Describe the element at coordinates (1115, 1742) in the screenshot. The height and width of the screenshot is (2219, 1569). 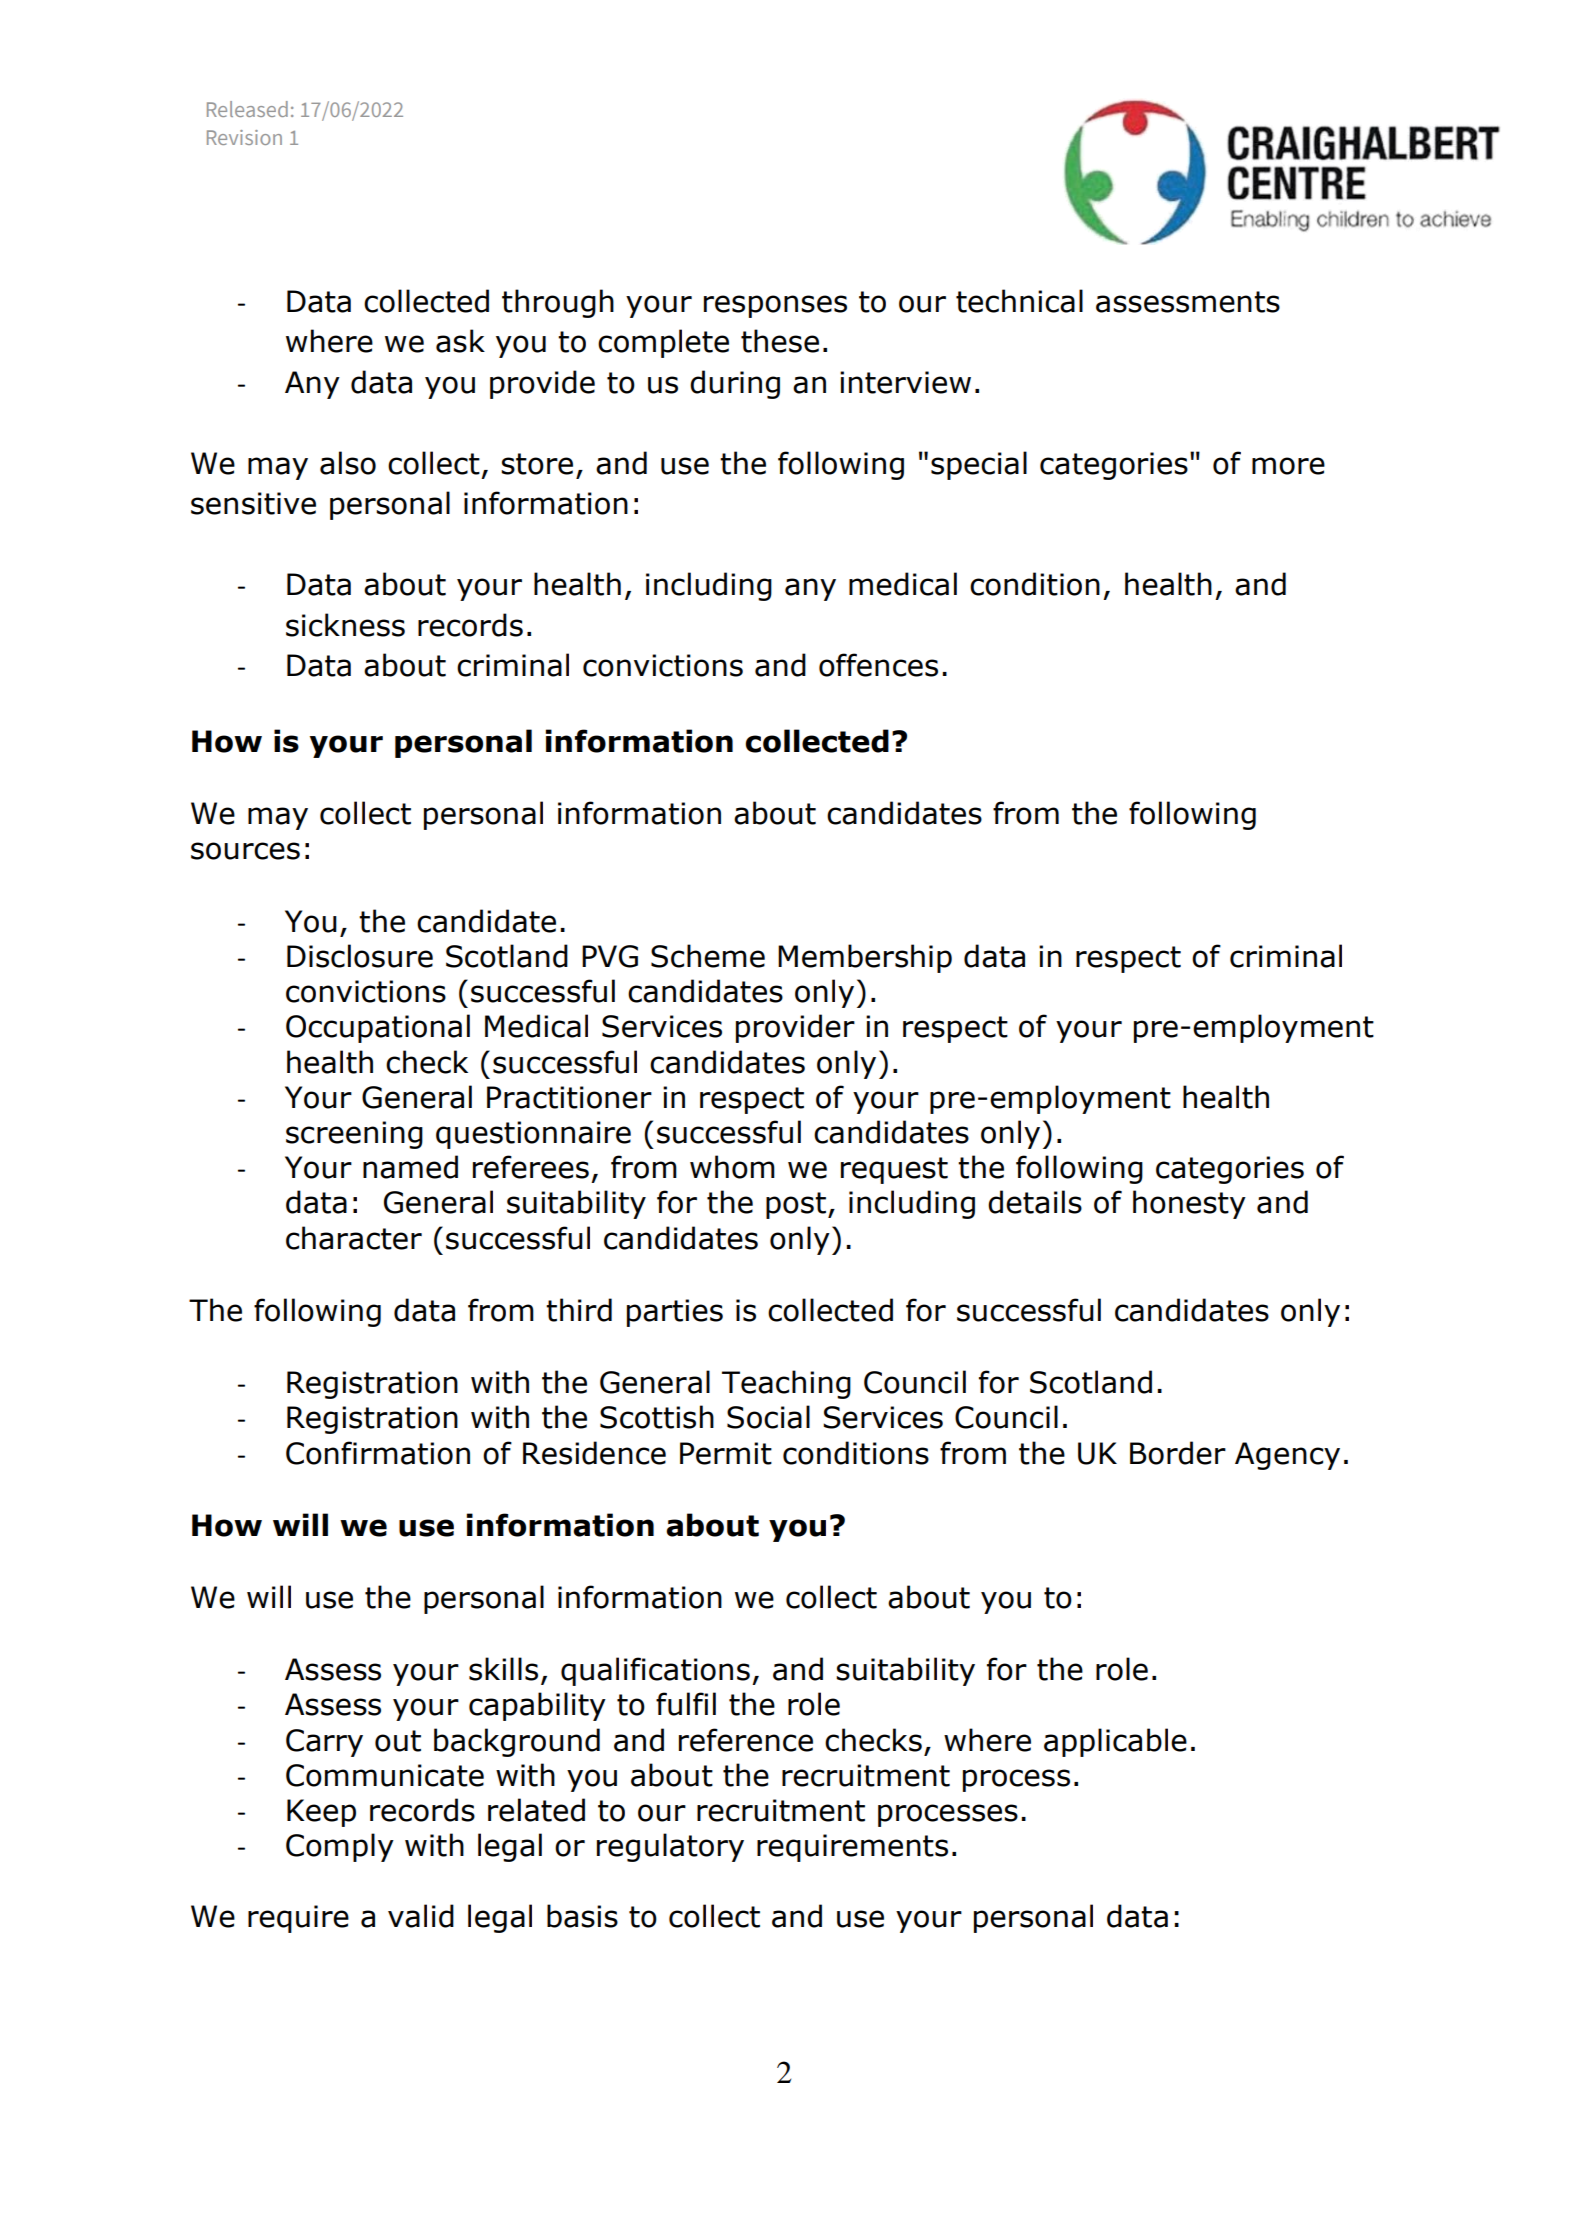
I see `applicable` at that location.
